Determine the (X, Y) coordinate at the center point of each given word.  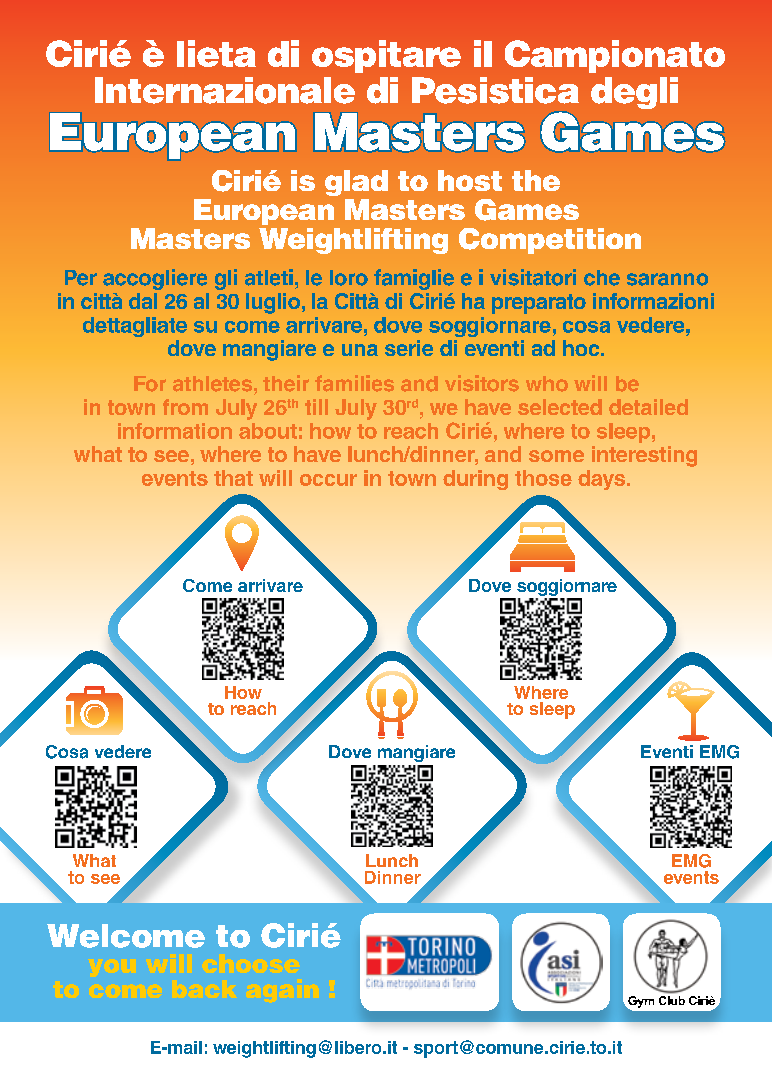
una (360, 350)
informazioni (653, 301)
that (233, 478)
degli (634, 93)
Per (81, 278)
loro (349, 278)
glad (356, 183)
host (470, 180)
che (602, 278)
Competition (550, 241)
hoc (582, 348)
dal (143, 301)
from (185, 407)
